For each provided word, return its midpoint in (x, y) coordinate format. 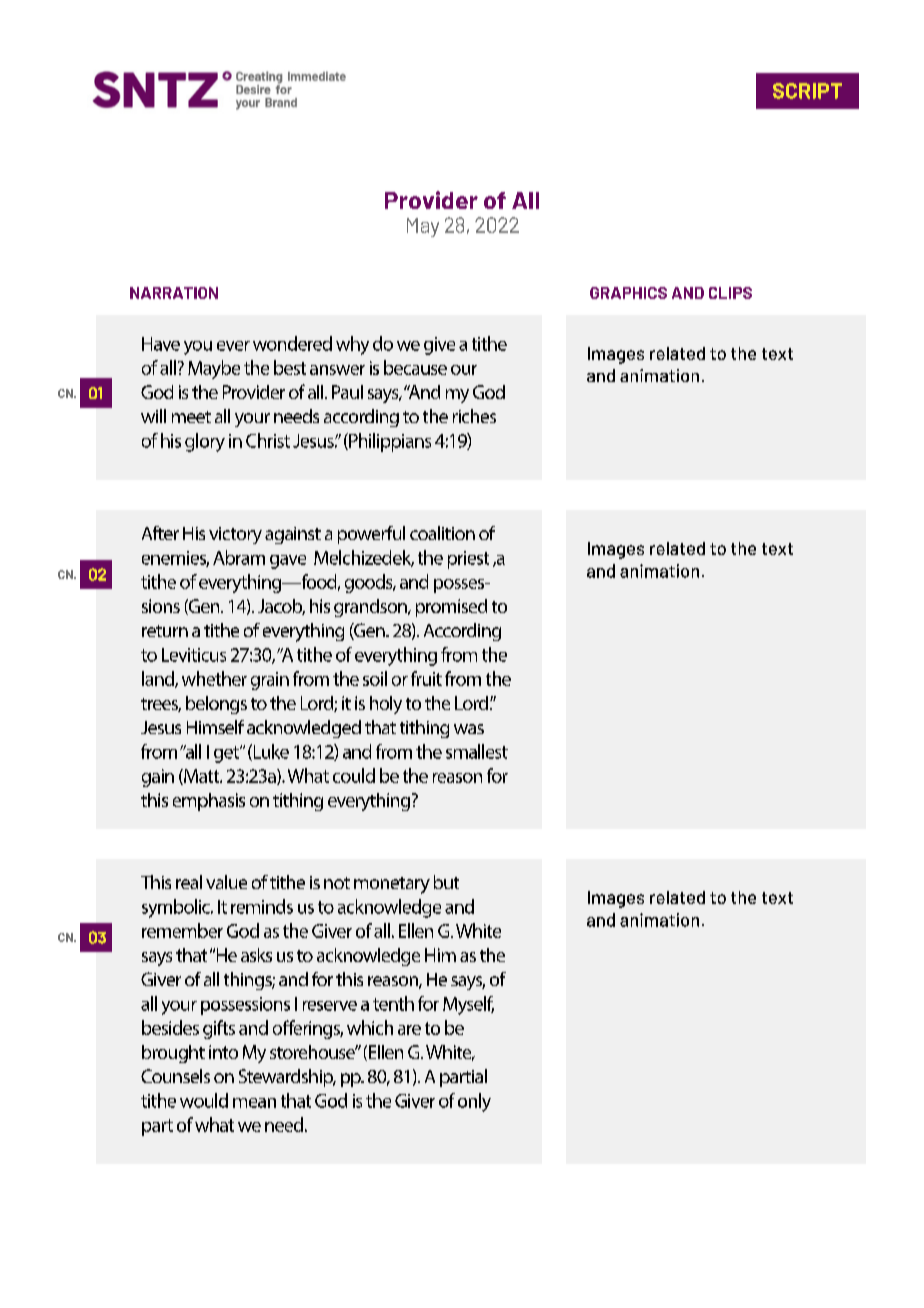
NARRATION (174, 293)
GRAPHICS (628, 293)
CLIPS (730, 293)
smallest (477, 751)
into (223, 1052)
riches (474, 416)
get (227, 754)
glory (205, 442)
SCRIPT (807, 91)
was (469, 729)
